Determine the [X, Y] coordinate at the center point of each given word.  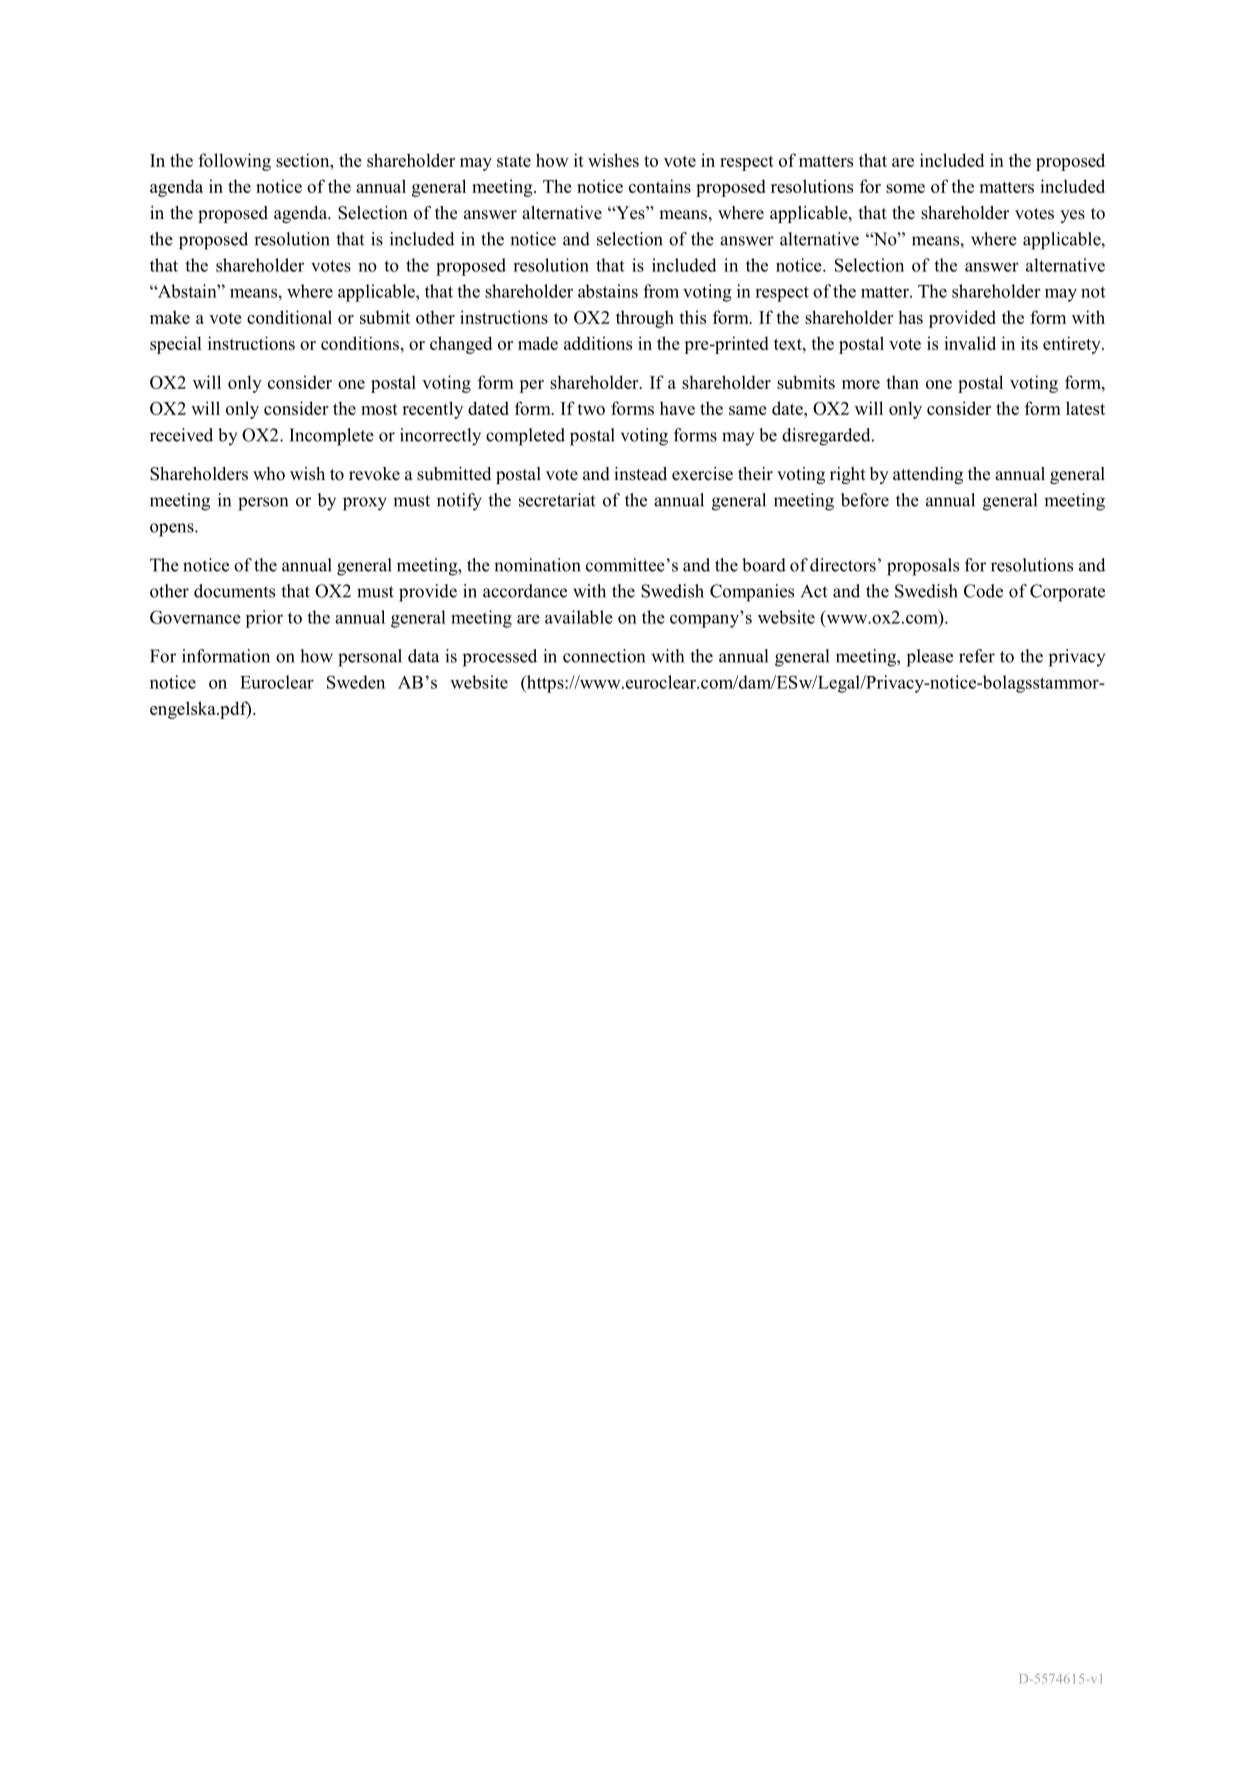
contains [660, 186]
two [591, 409]
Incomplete [331, 437]
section [304, 160]
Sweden [356, 682]
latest [1085, 408]
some [905, 188]
